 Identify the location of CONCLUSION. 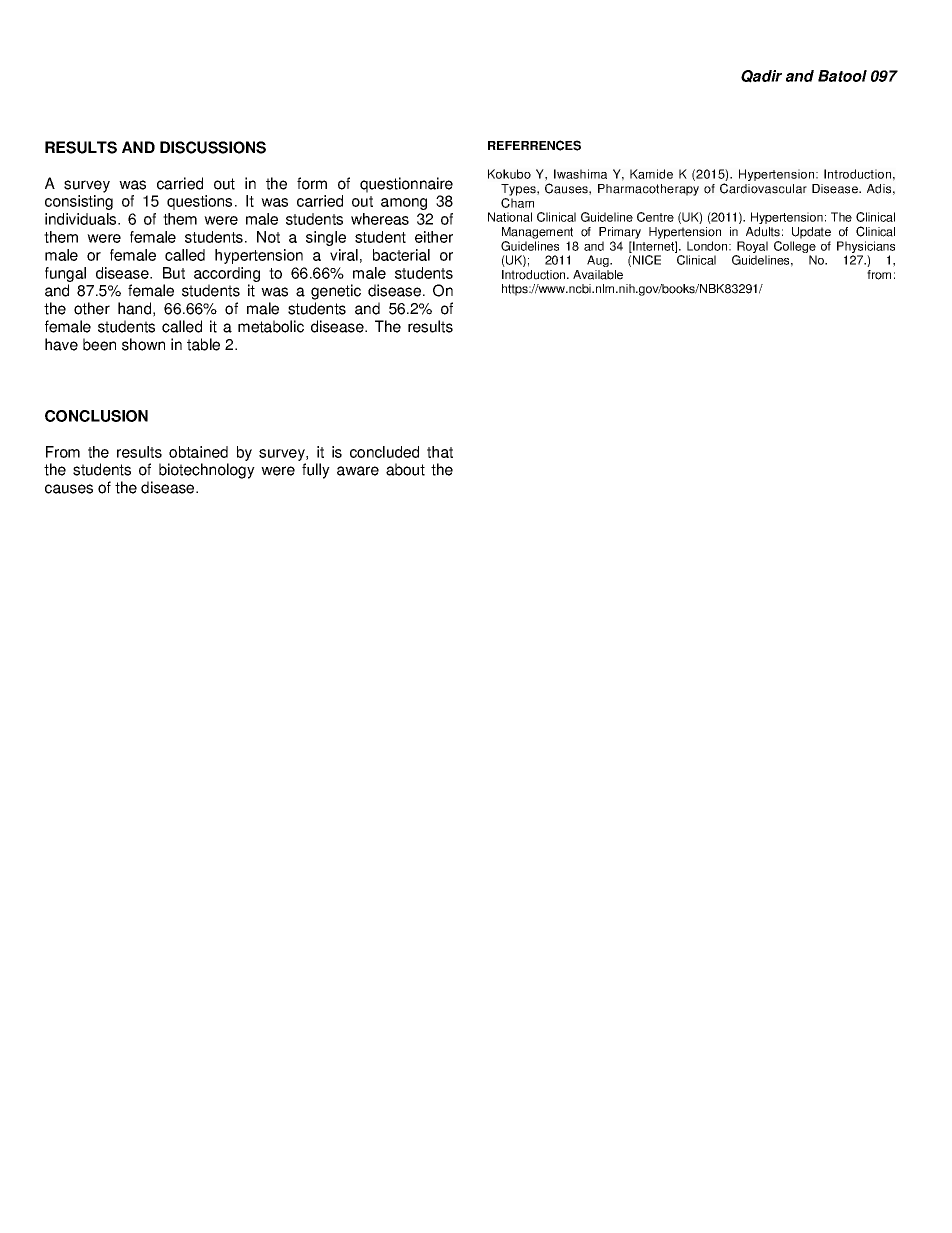
(96, 416).
